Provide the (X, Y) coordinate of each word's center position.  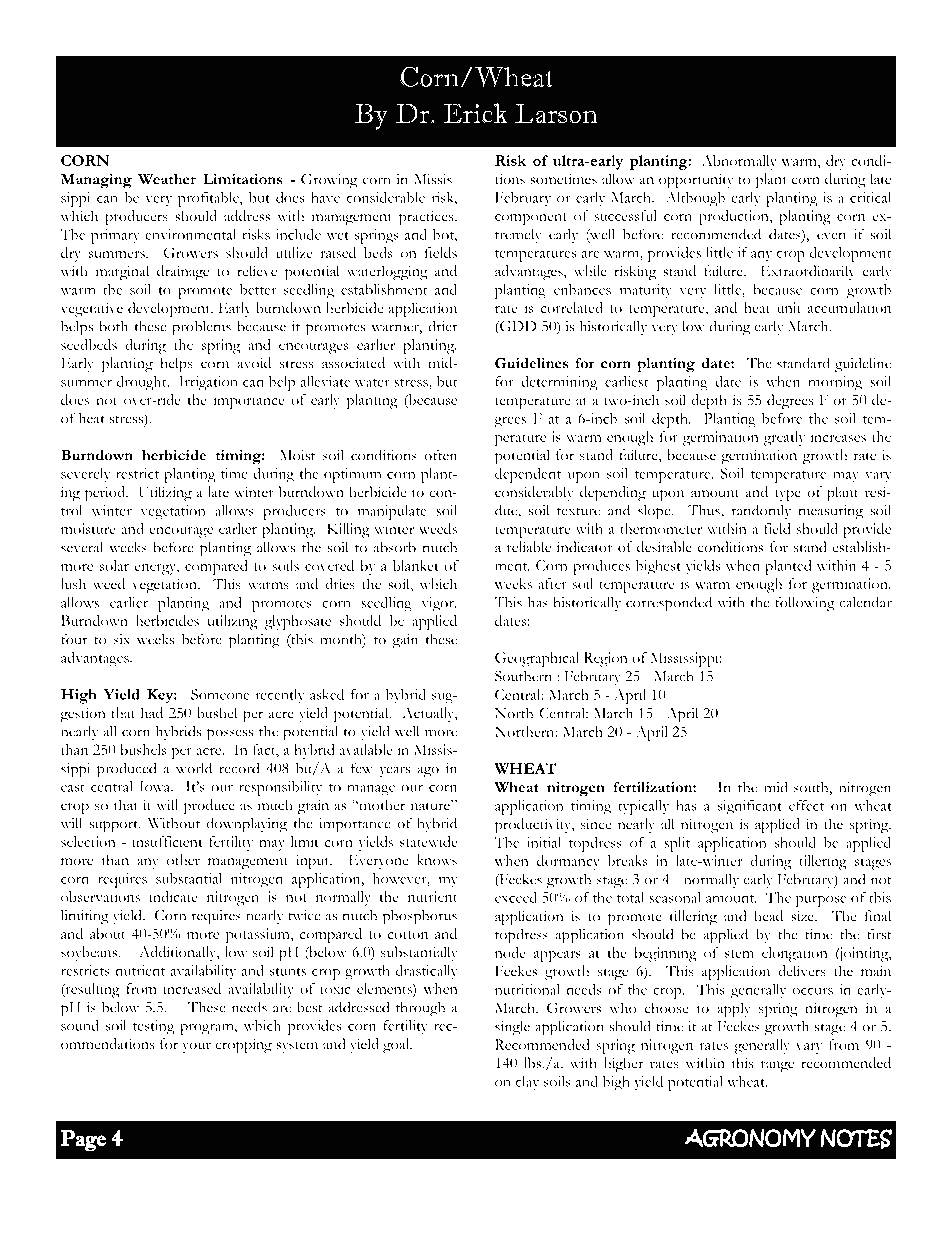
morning (835, 383)
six (122, 639)
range (777, 1067)
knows (437, 860)
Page (83, 1141)
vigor (439, 604)
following (805, 604)
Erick (475, 113)
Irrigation (208, 383)
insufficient (167, 841)
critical (870, 197)
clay (527, 1083)
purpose (821, 901)
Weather (167, 179)
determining (559, 383)
